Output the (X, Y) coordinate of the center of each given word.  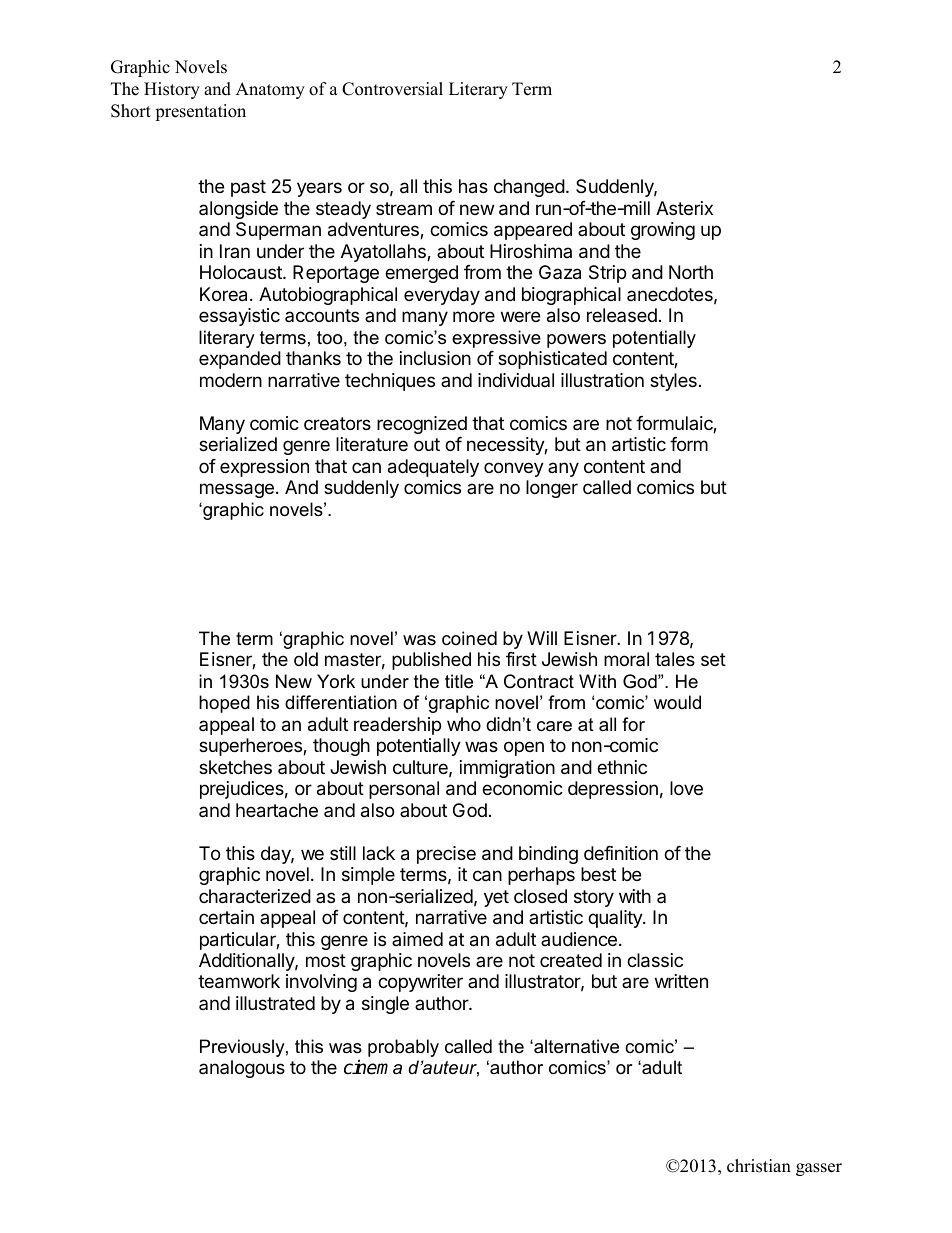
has (473, 186)
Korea (225, 294)
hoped (224, 704)
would (677, 702)
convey (514, 469)
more (474, 316)
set (713, 659)
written (681, 981)
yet (496, 898)
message (237, 490)
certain (226, 917)
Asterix (684, 208)
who (464, 724)
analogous (242, 1069)
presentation (200, 112)
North (691, 272)
